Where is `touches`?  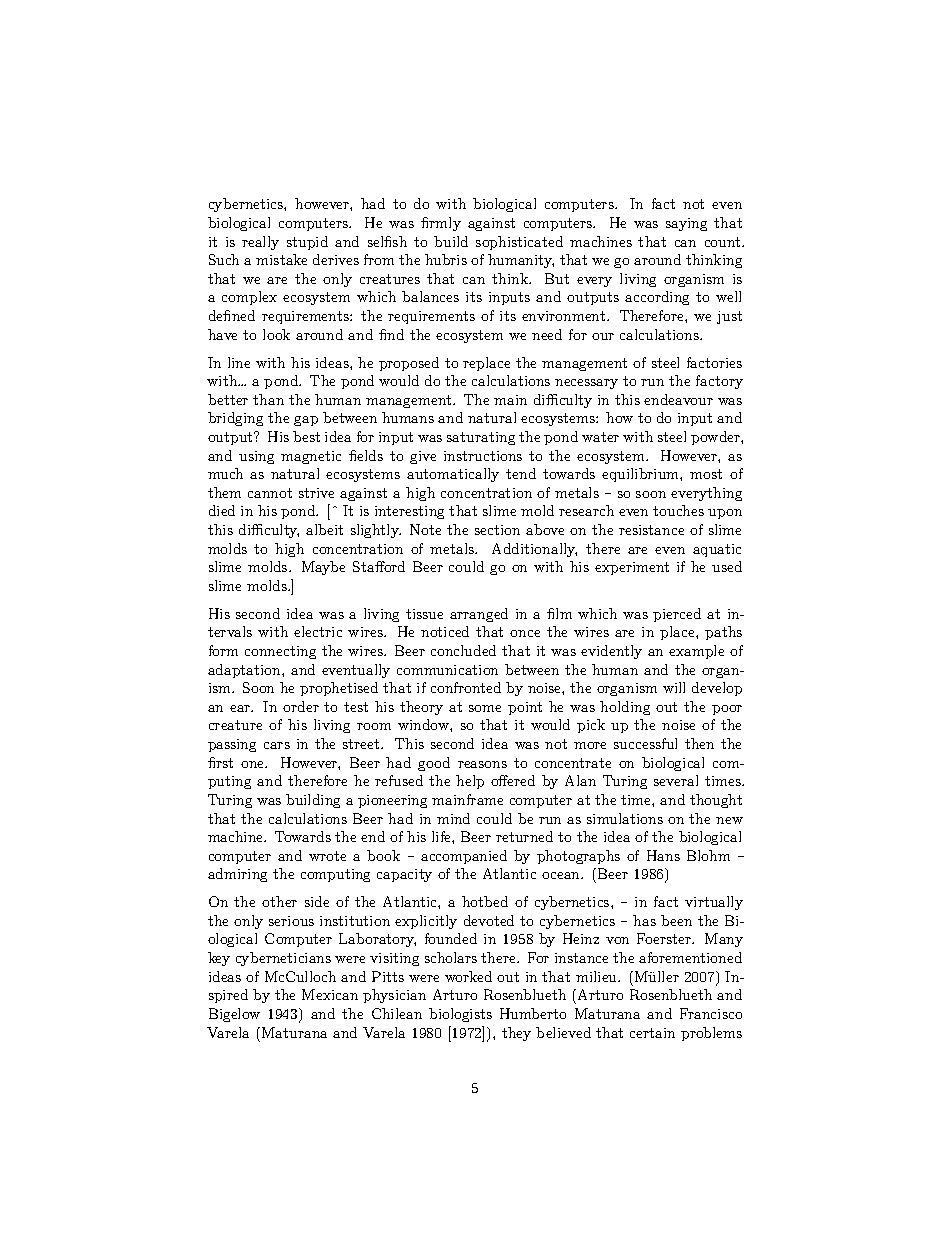
touches is located at coordinates (678, 510).
